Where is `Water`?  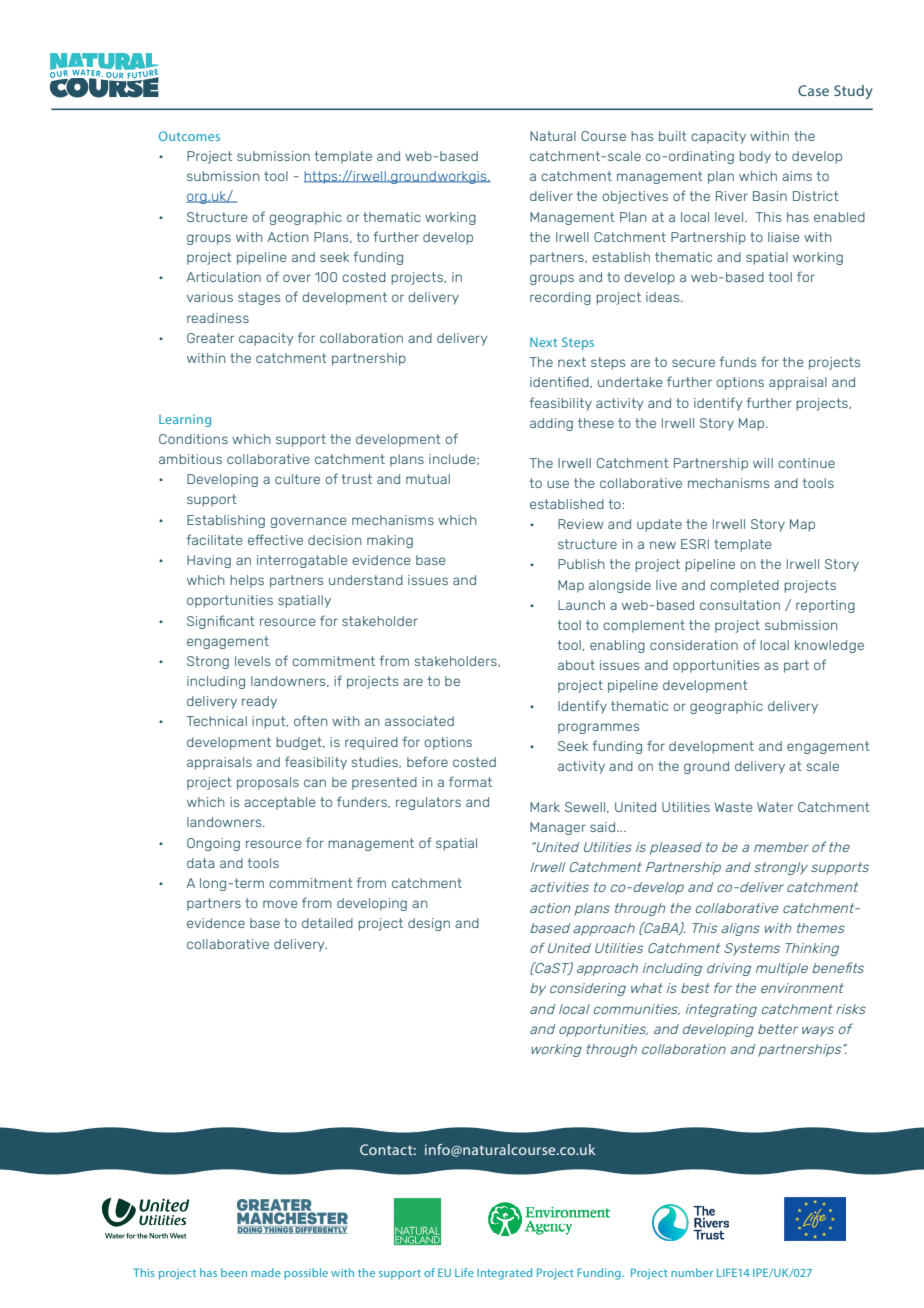
Water is located at coordinates (775, 807).
